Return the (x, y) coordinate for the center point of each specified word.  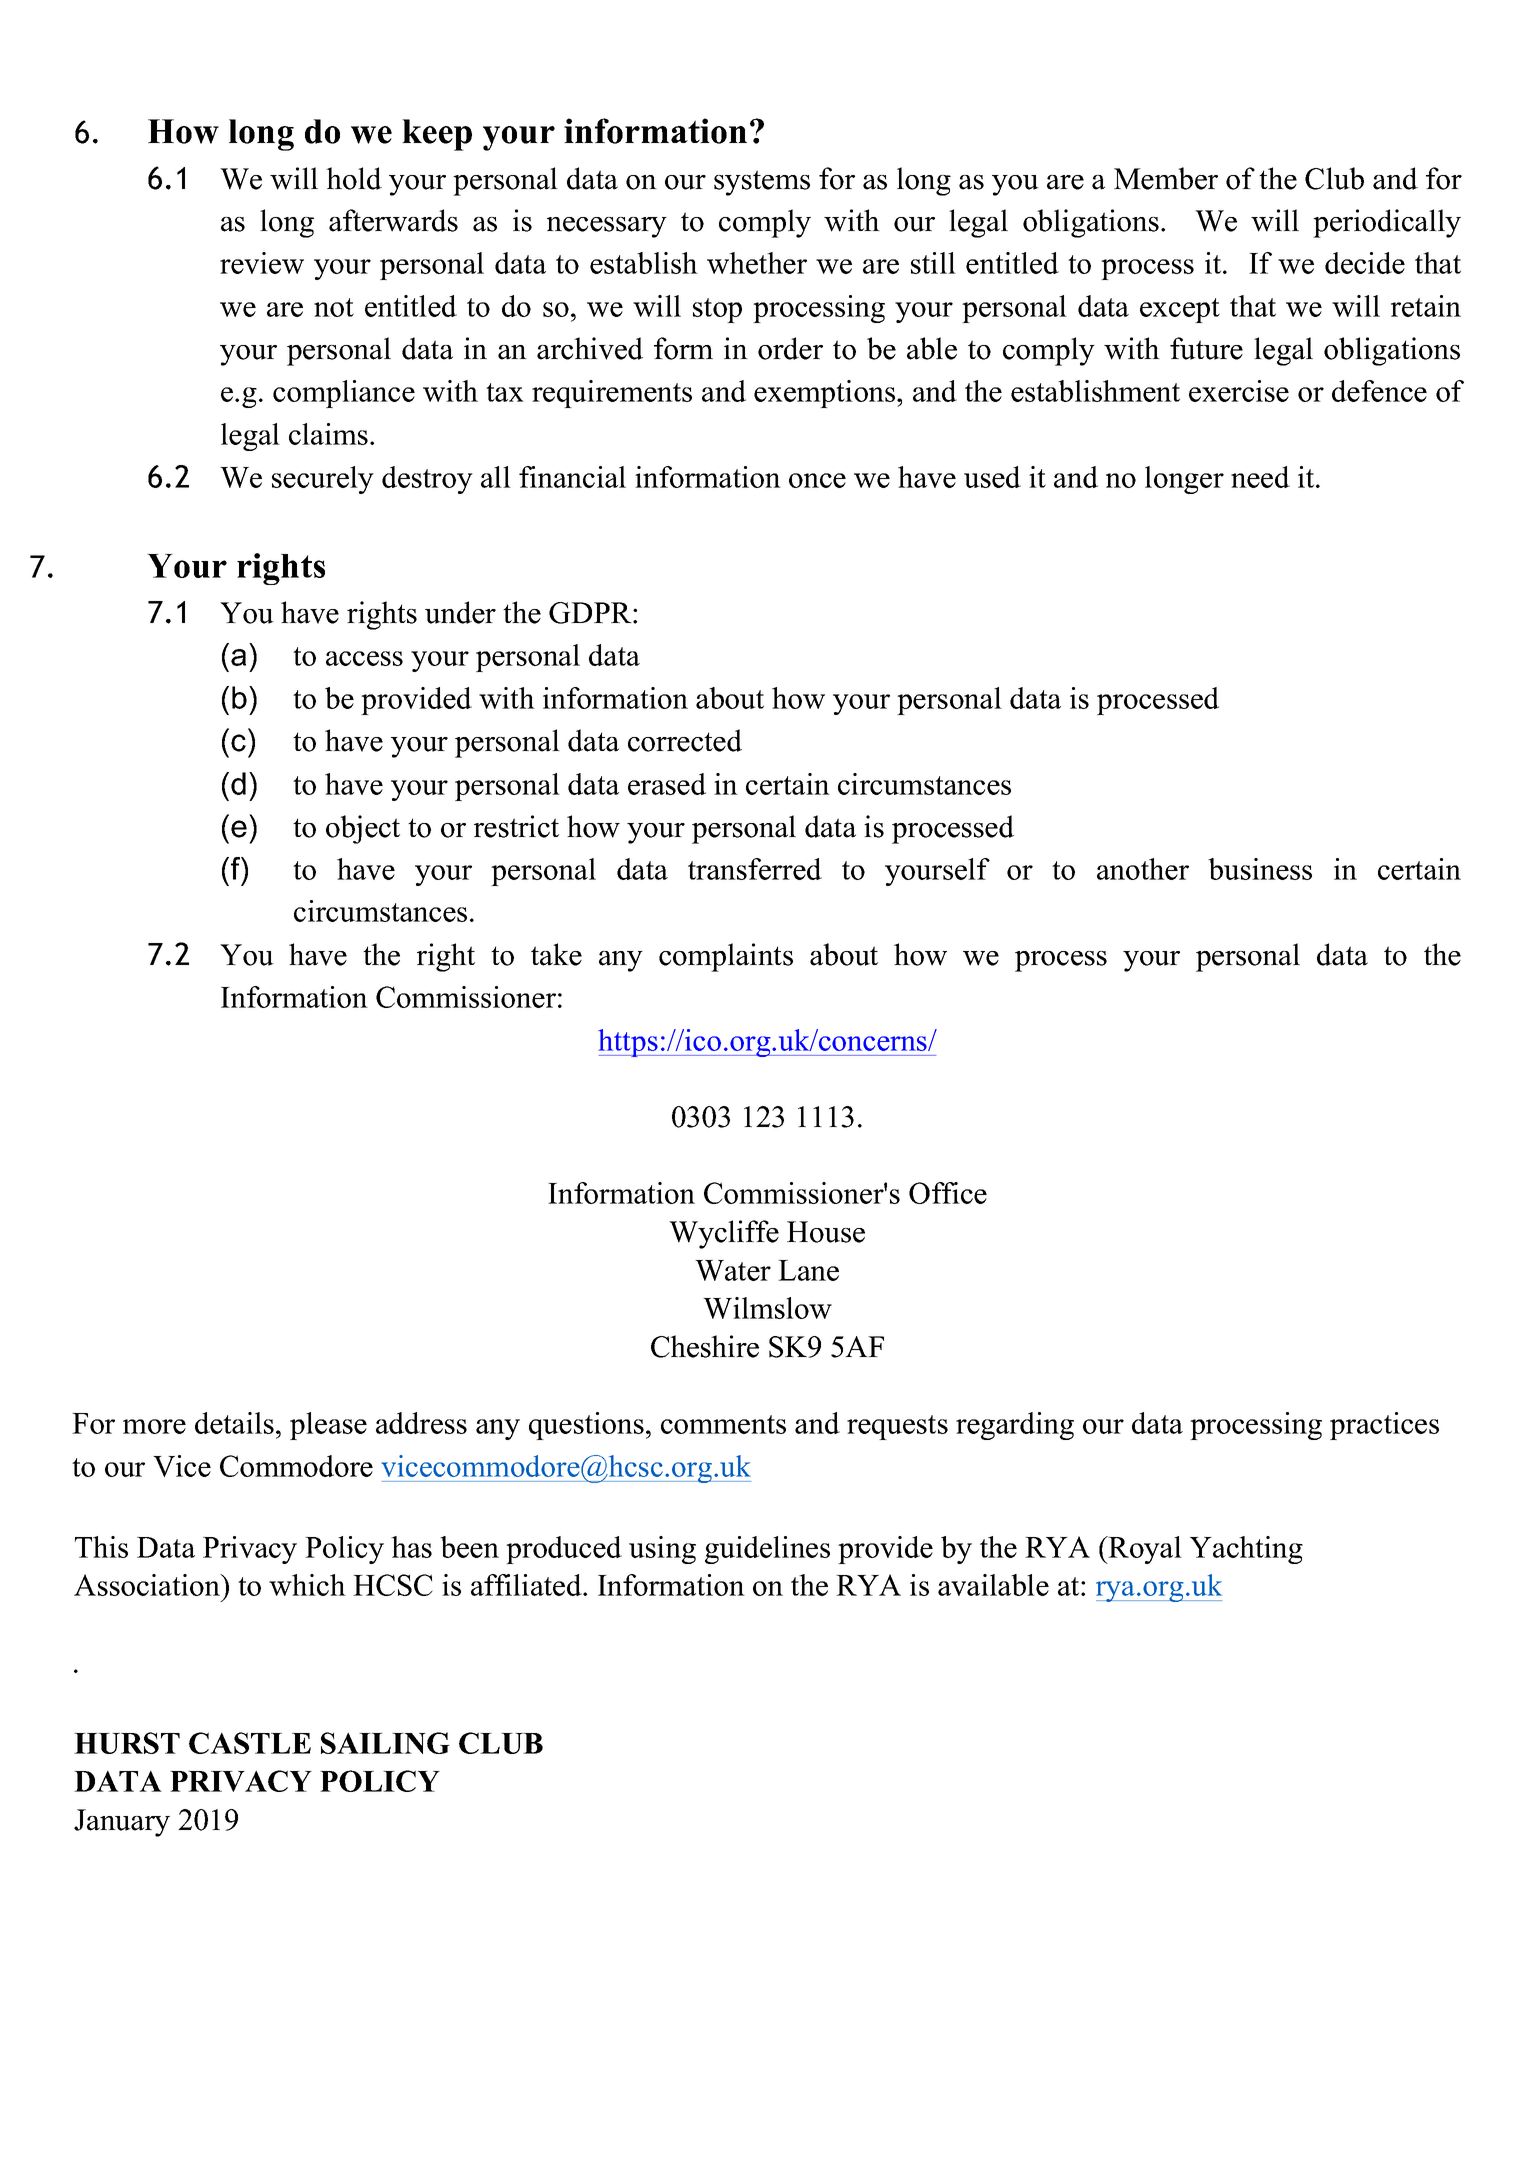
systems (762, 183)
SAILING (385, 1743)
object (363, 829)
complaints (726, 957)
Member (1166, 178)
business (1260, 869)
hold (354, 178)
